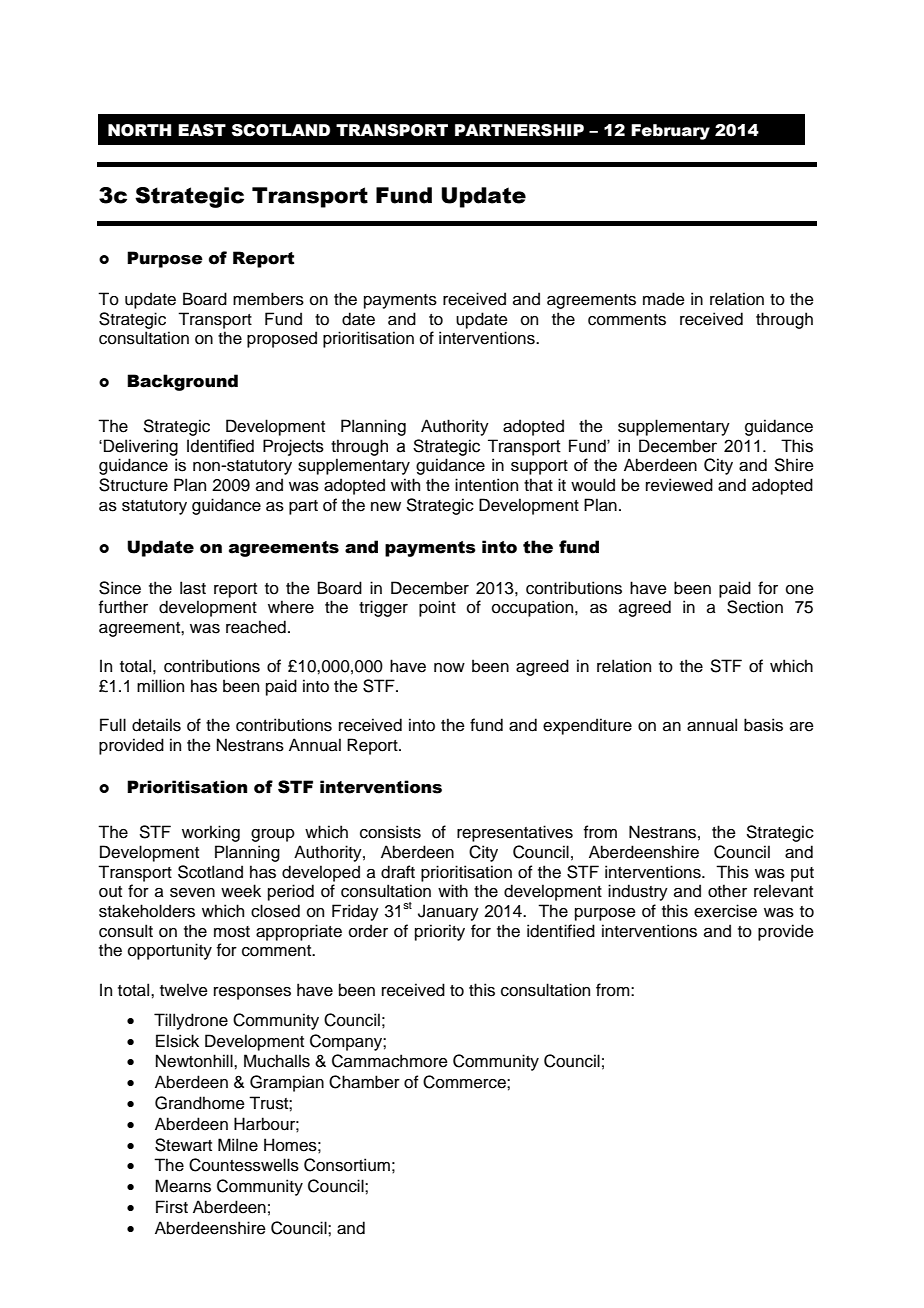 This page has height=1308, width=924. What do you see at coordinates (679, 485) in the page?
I see `reviewed` at bounding box center [679, 485].
